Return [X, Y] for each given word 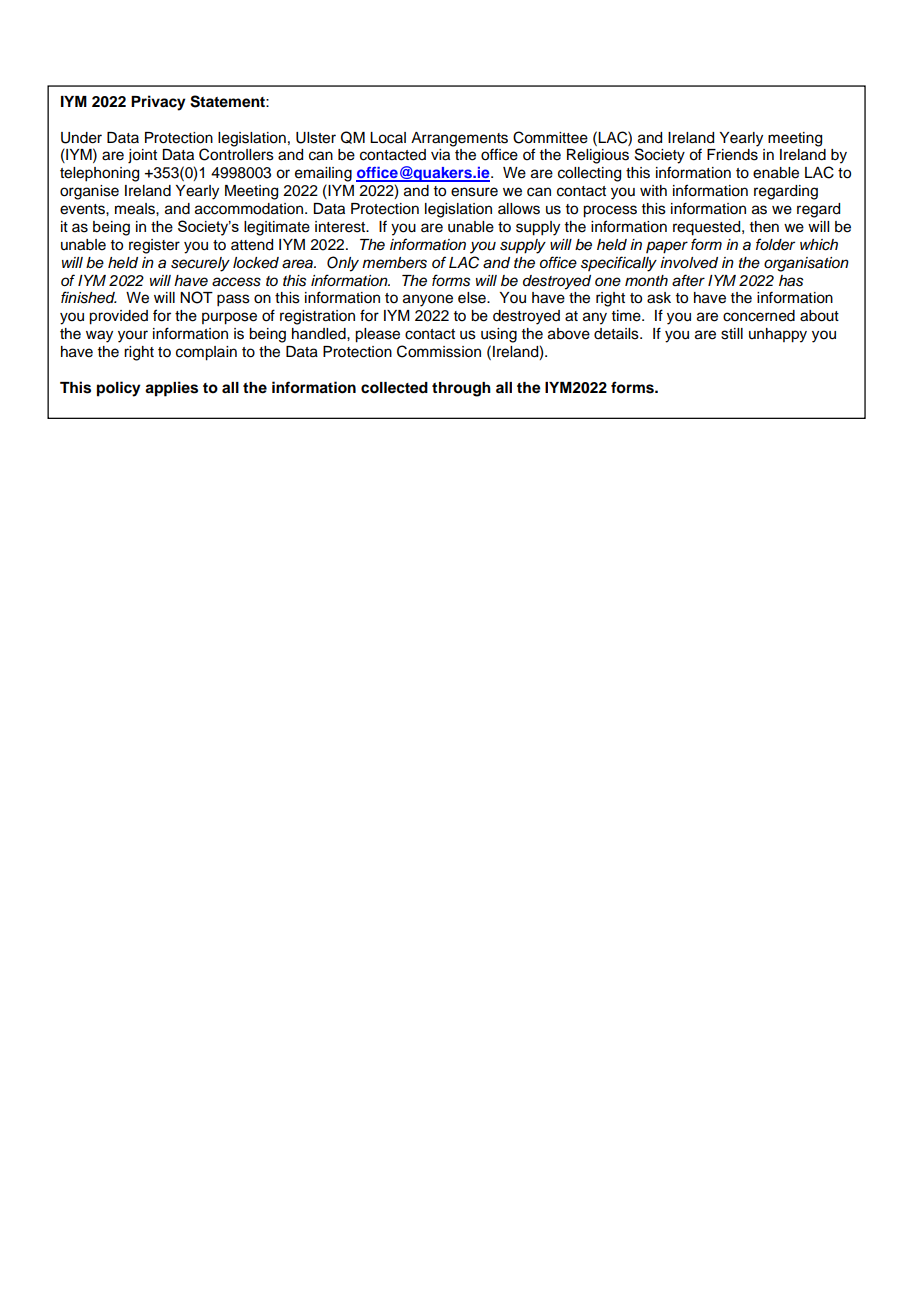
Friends [732, 155]
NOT [196, 297]
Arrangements [459, 139]
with [653, 190]
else [473, 298]
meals [136, 209]
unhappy [778, 335]
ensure [474, 192]
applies [171, 389]
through [461, 389]
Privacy [158, 103]
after [688, 280]
